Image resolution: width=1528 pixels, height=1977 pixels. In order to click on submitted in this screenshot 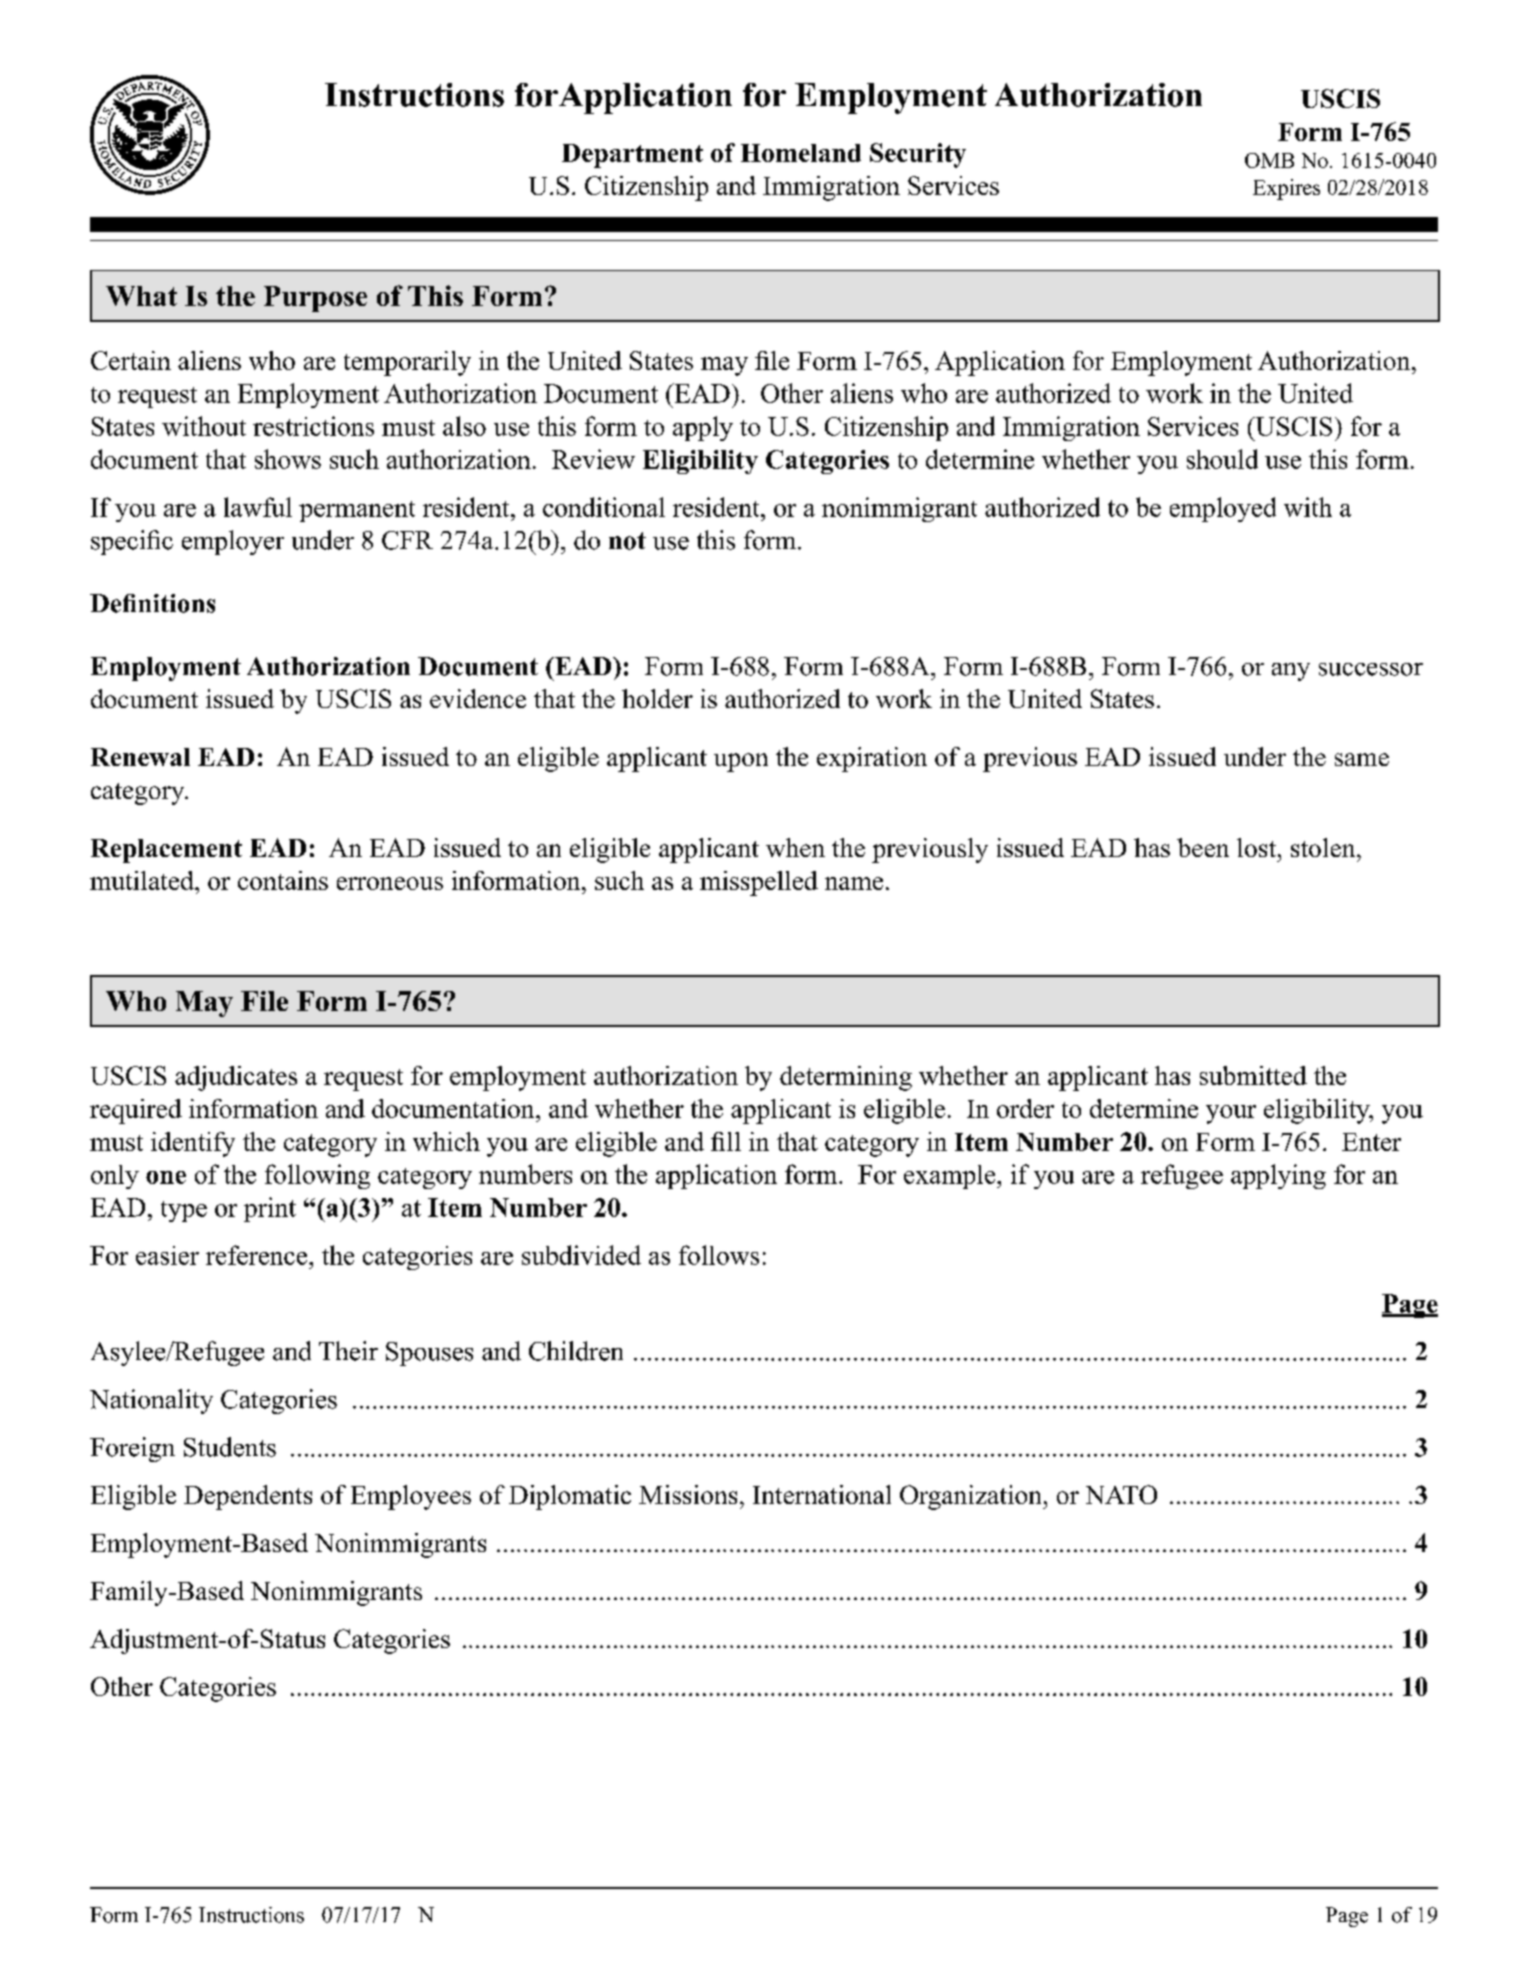, I will do `click(1253, 1075)`.
